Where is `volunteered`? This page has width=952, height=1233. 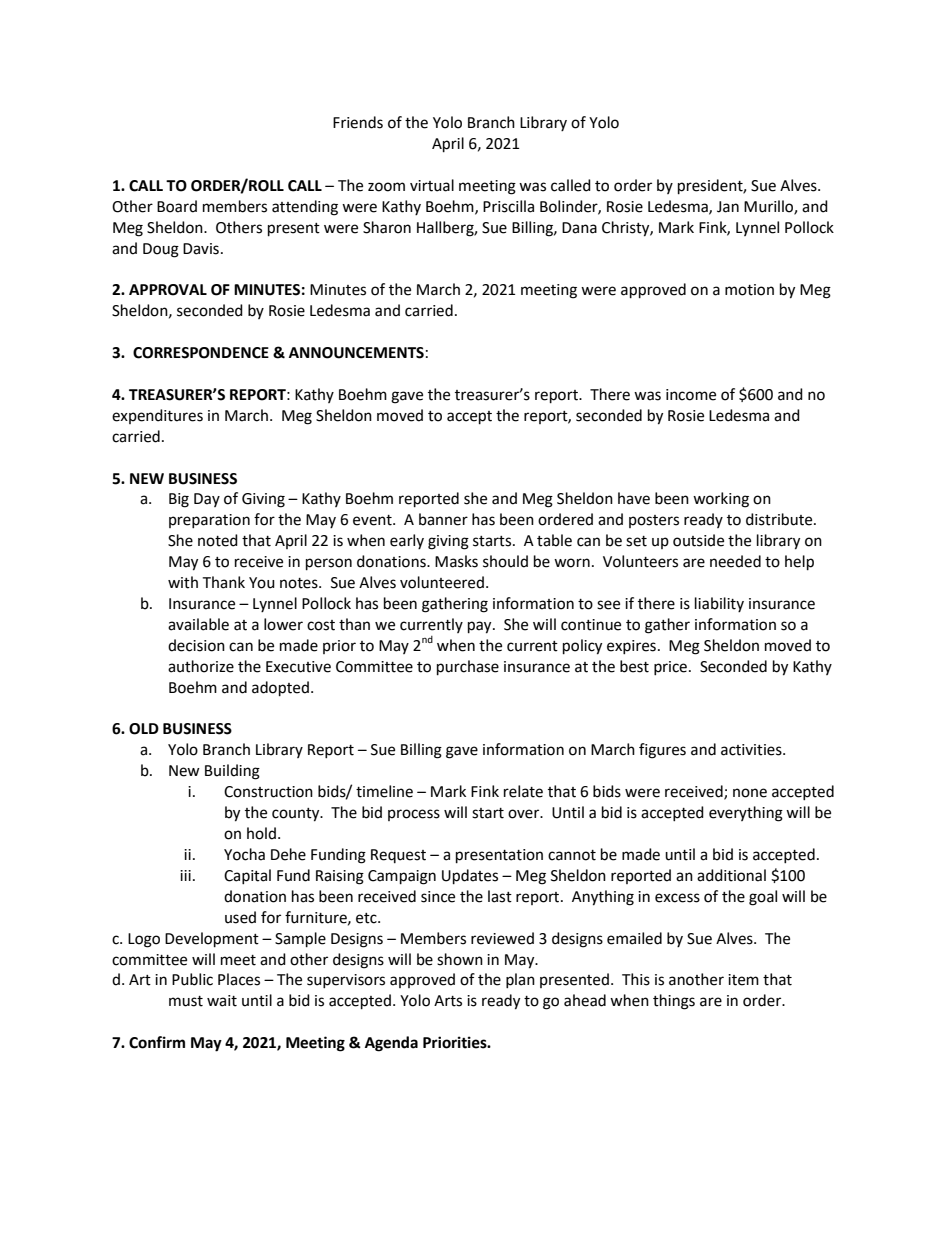
volunteered is located at coordinates (442, 582).
